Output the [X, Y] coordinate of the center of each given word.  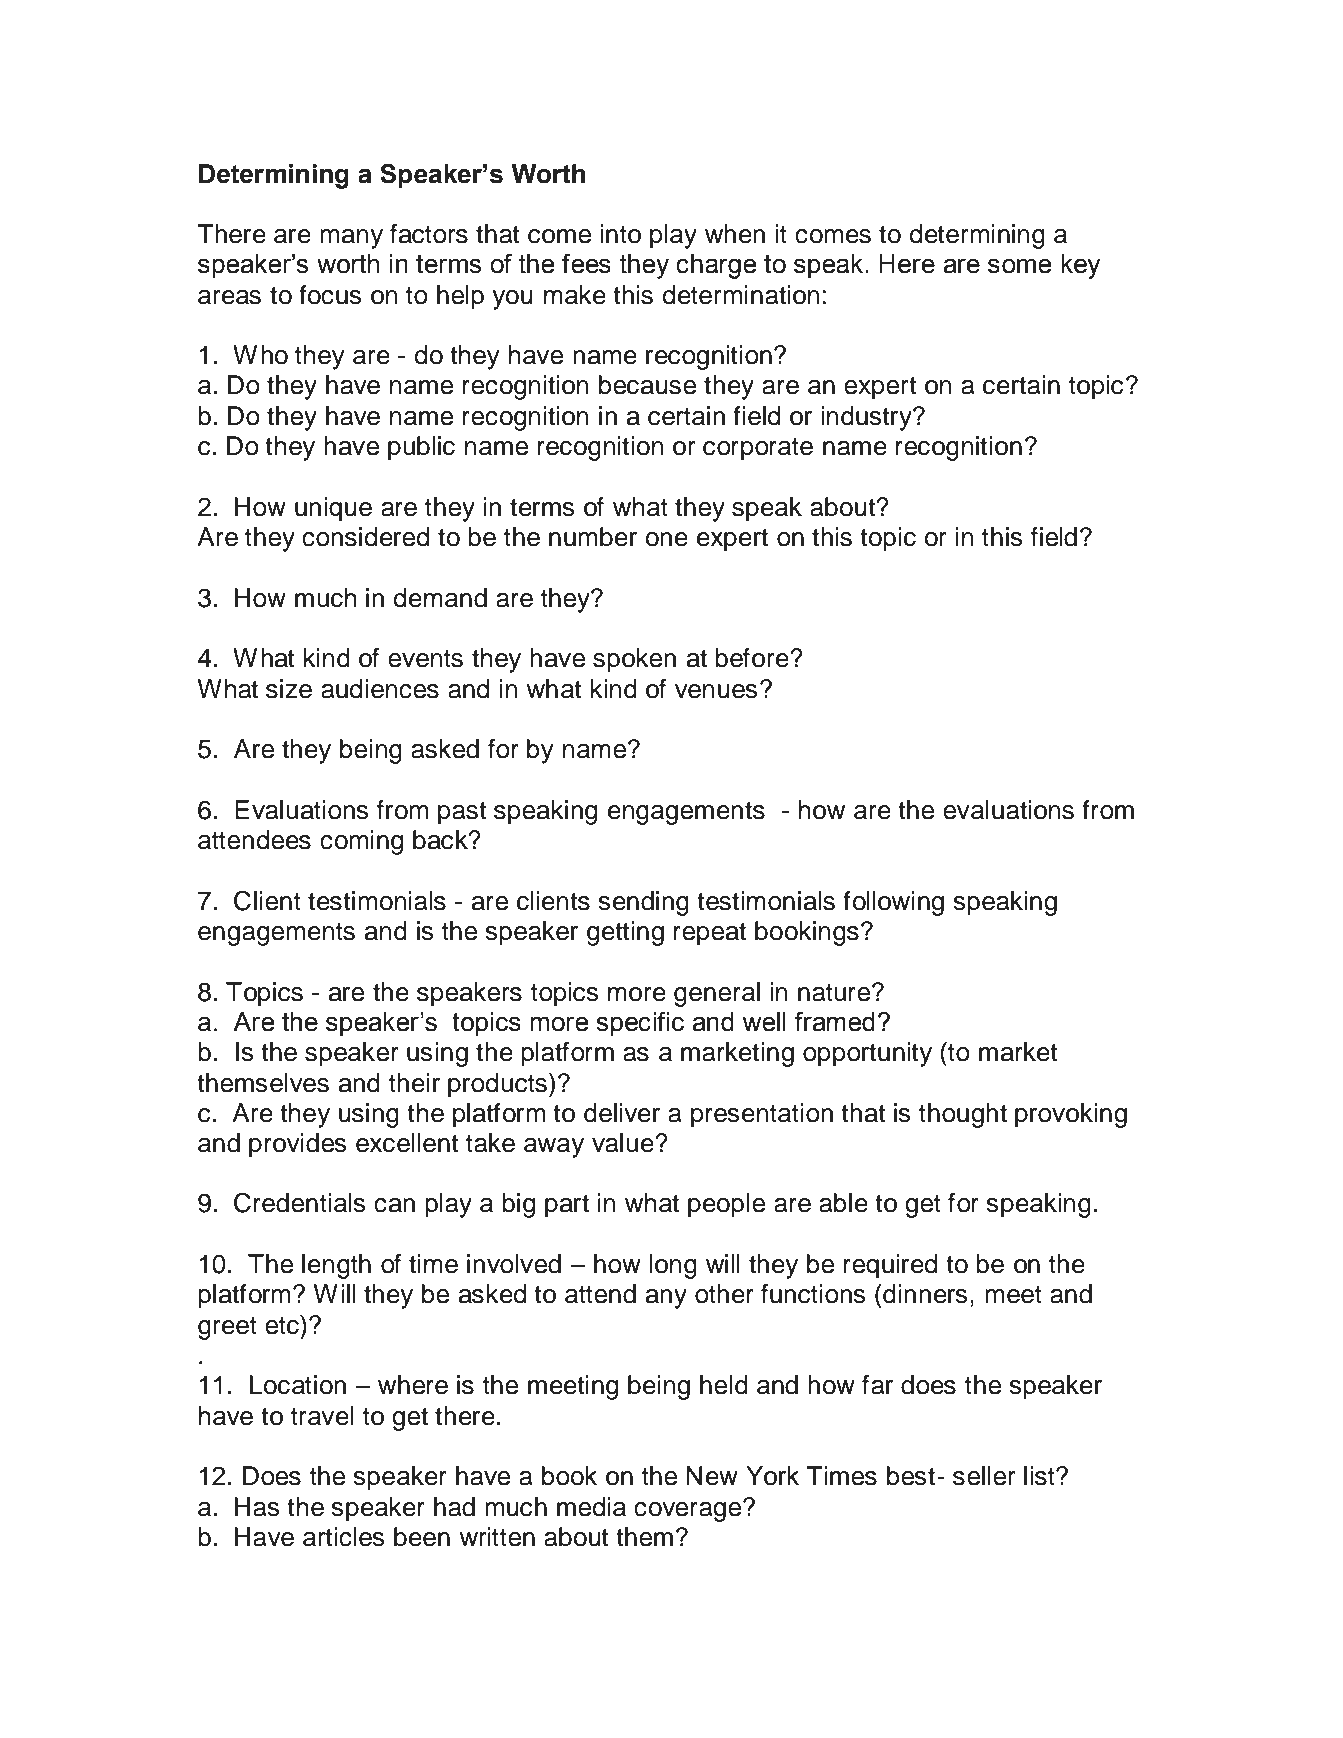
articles [343, 1537]
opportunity [867, 1054]
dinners [924, 1294]
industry [867, 418]
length [336, 1266]
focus [330, 295]
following [893, 903]
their [414, 1083]
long [673, 1266]
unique [333, 509]
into [620, 234]
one [667, 539]
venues [716, 691]
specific [640, 1024]
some [1020, 266]
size [289, 689]
